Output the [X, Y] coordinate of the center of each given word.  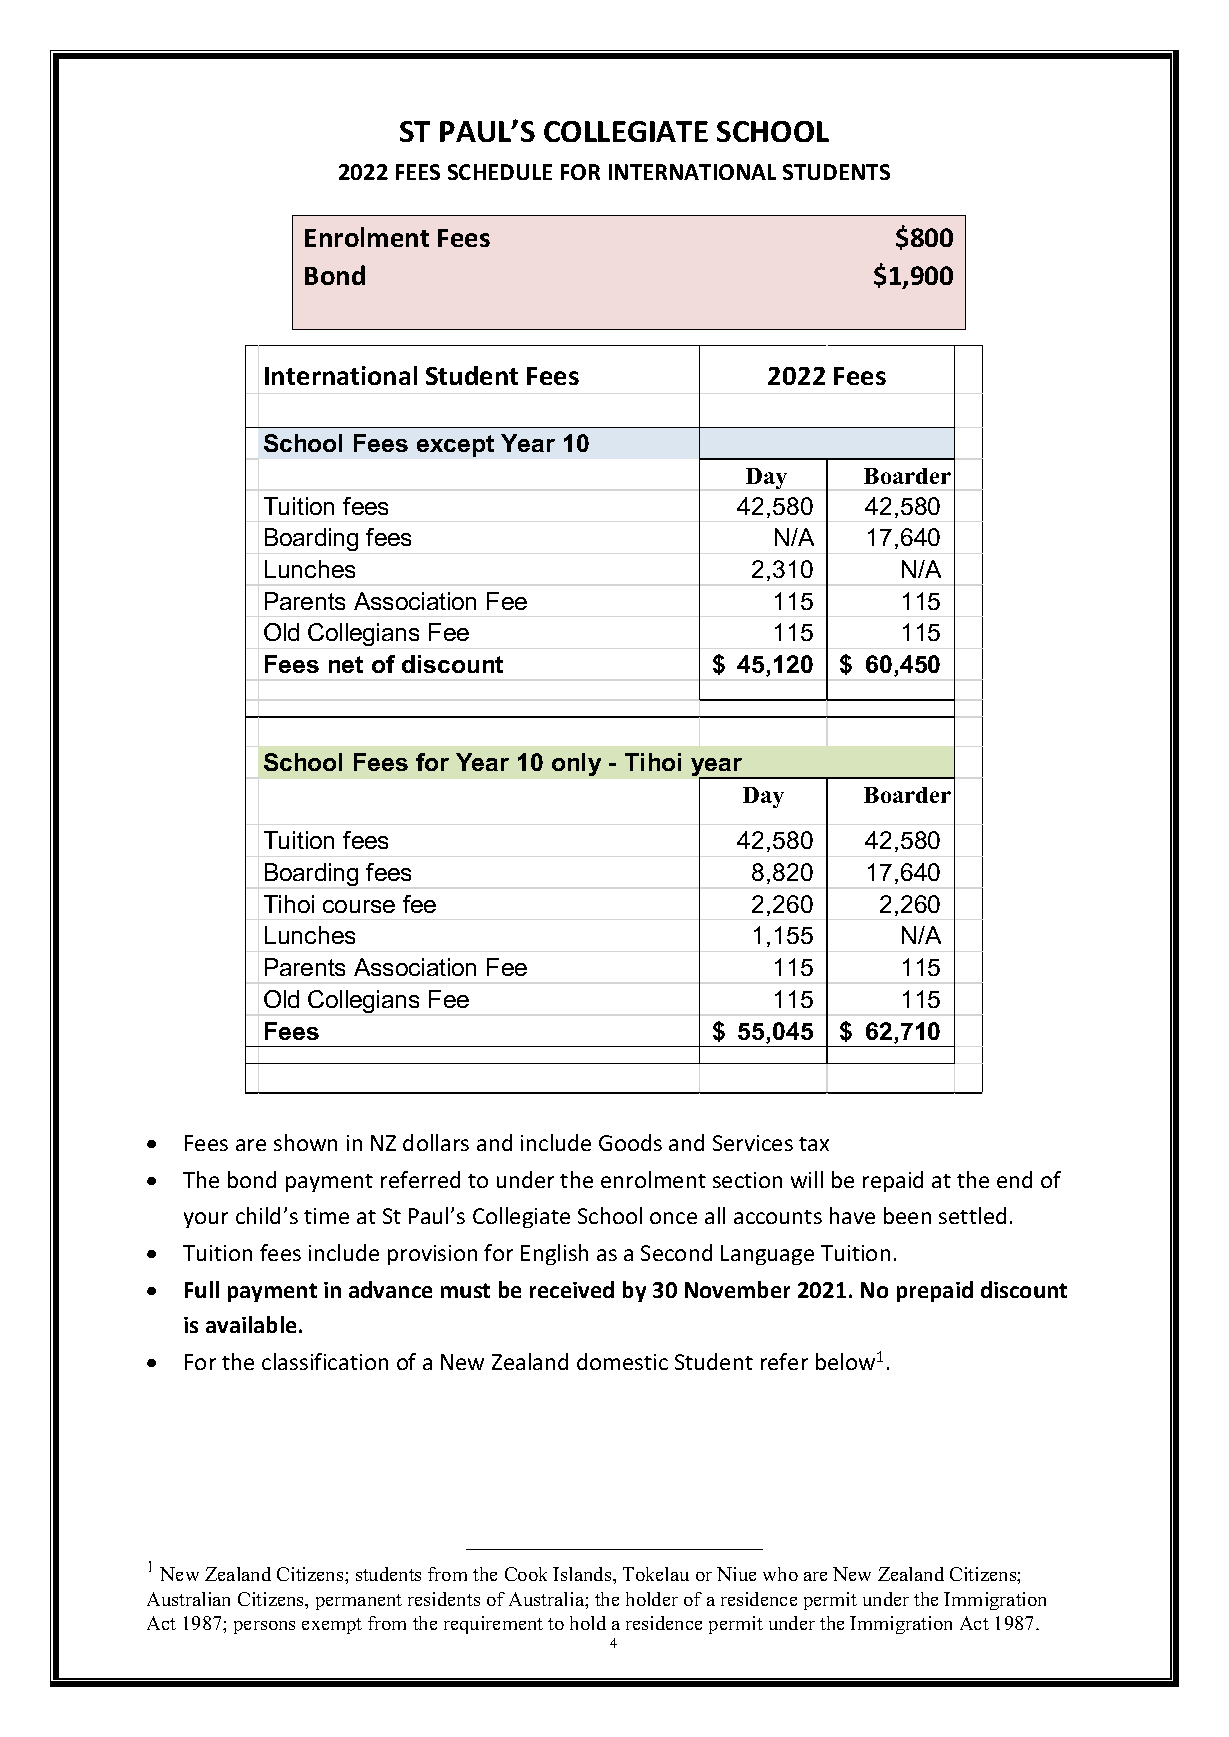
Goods [630, 1142]
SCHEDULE [500, 172]
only [576, 764]
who [780, 1574]
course [359, 906]
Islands [583, 1574]
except [455, 446]
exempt [332, 1626]
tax [814, 1144]
